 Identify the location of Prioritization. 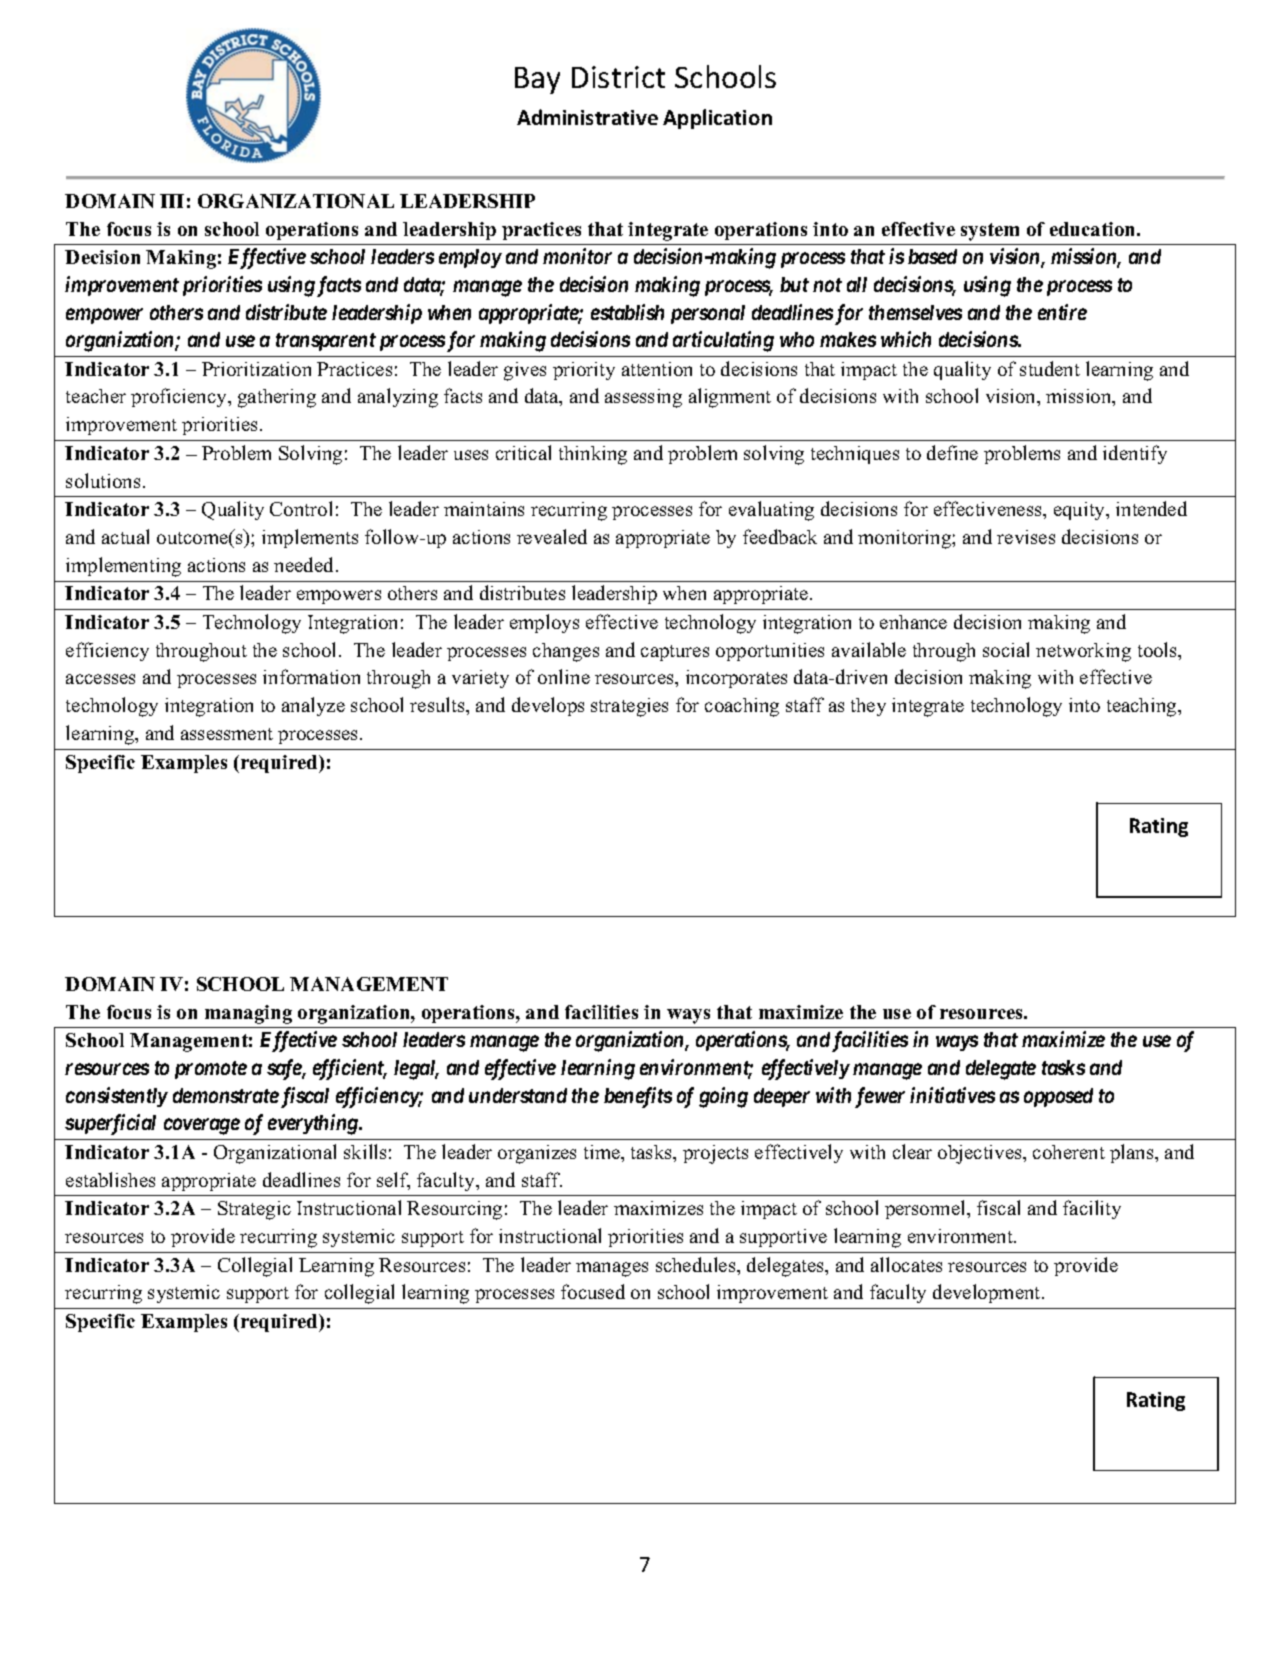
(256, 369).
